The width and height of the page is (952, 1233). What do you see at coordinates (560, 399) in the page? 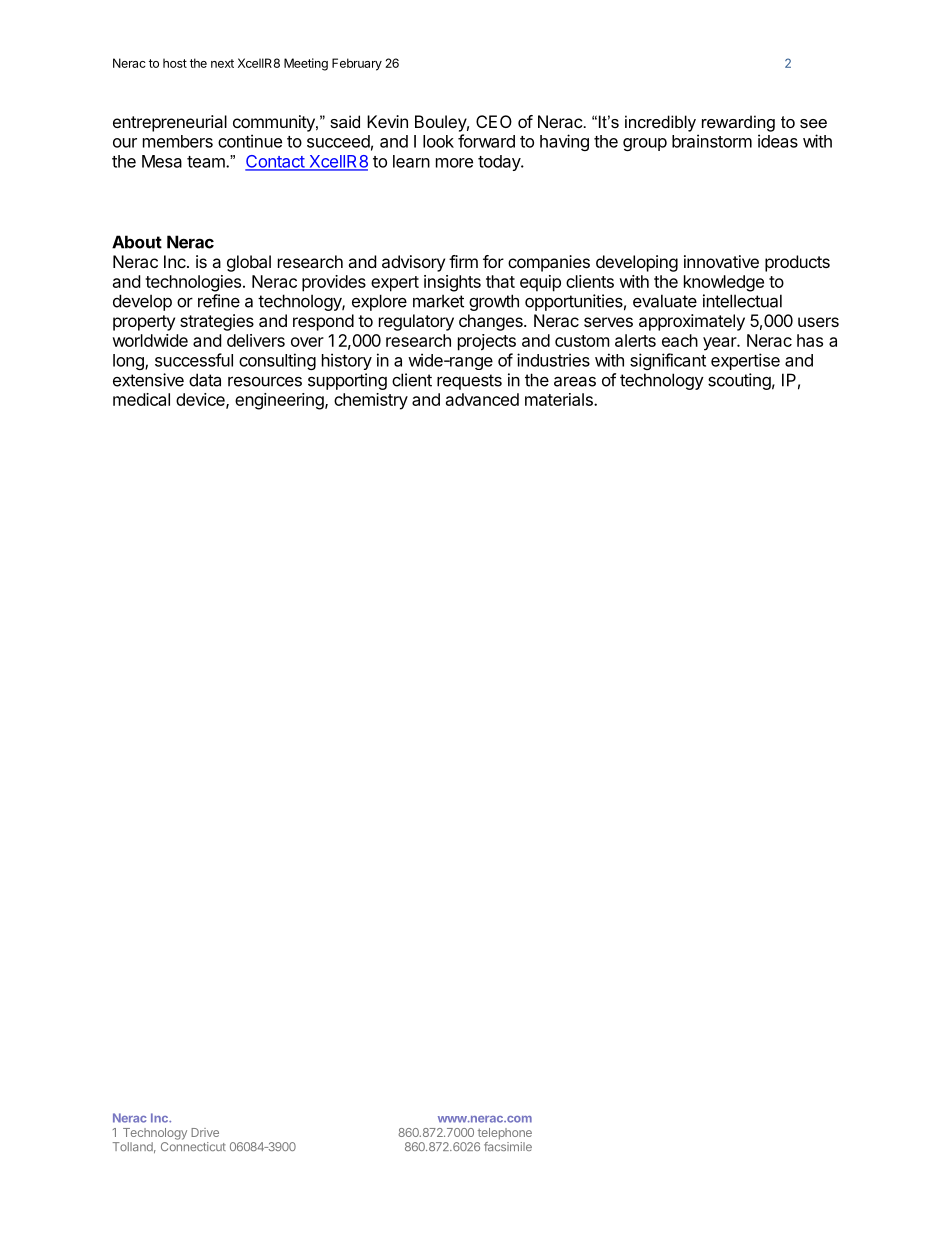
I see `materials` at bounding box center [560, 399].
